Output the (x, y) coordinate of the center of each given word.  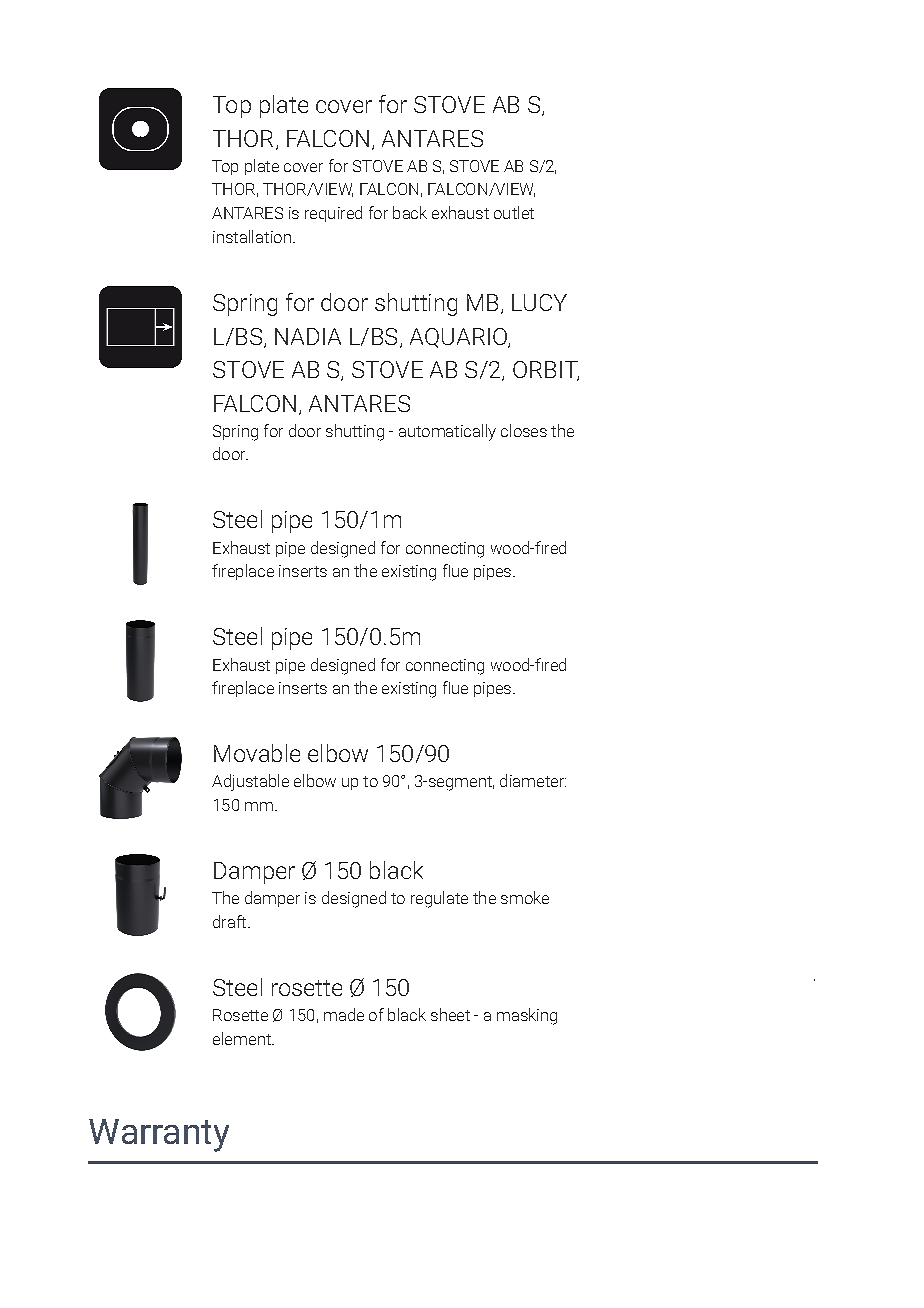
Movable (257, 753)
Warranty (159, 1135)
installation (252, 236)
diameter (533, 780)
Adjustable (250, 782)
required (333, 214)
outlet (514, 212)
